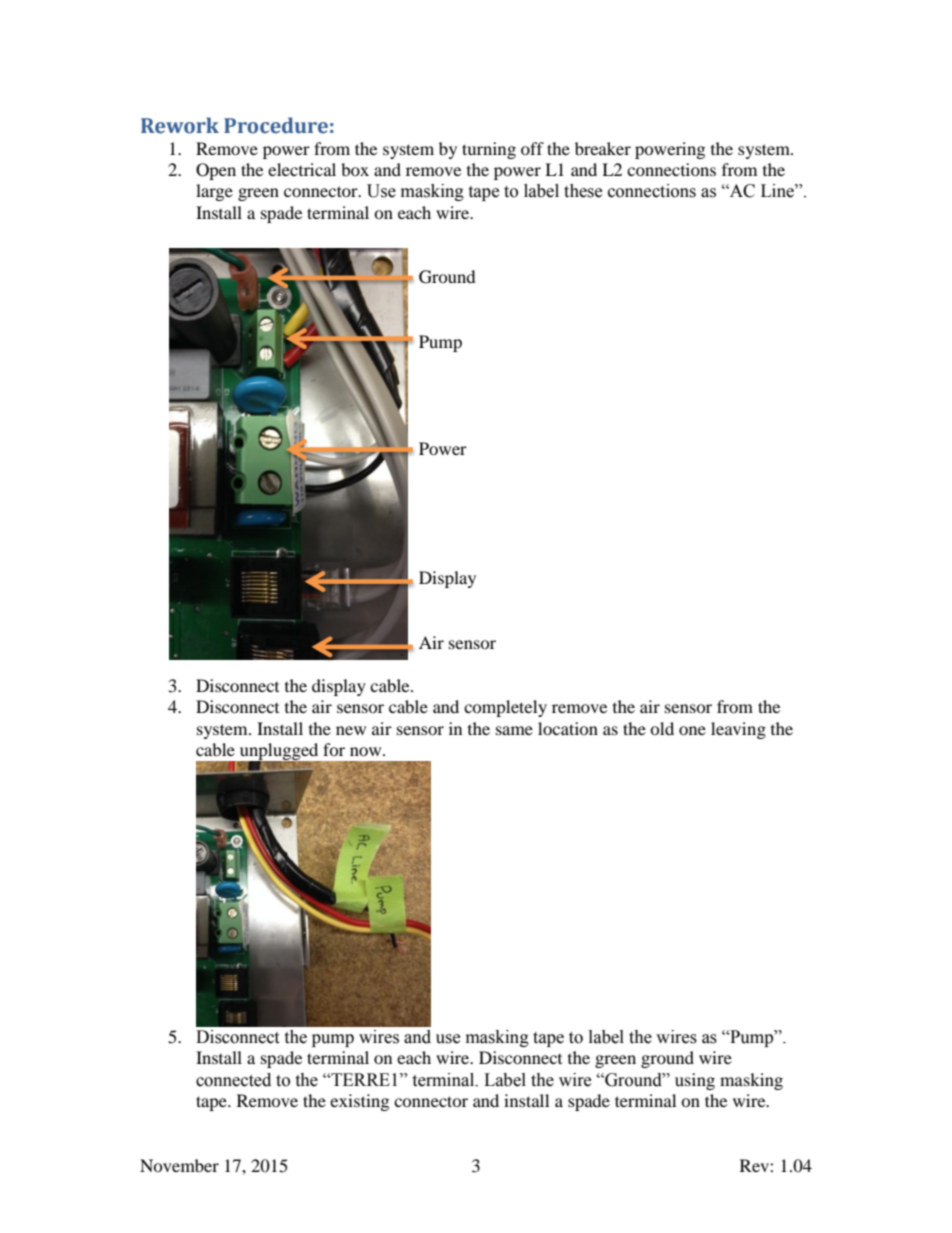  What do you see at coordinates (233, 1080) in the image?
I see `connected` at bounding box center [233, 1080].
